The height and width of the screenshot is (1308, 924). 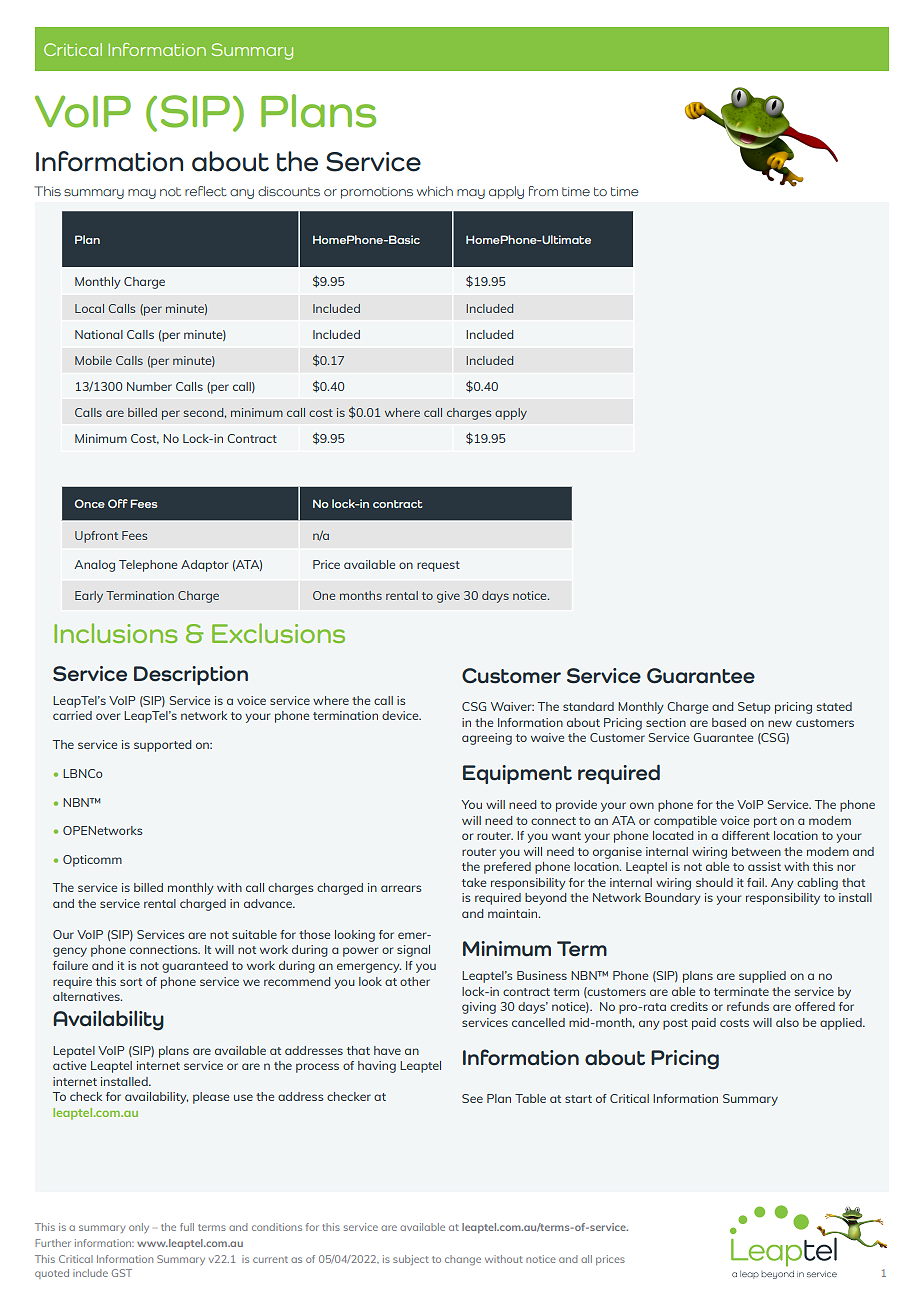 I want to click on change, so click(x=463, y=1260).
